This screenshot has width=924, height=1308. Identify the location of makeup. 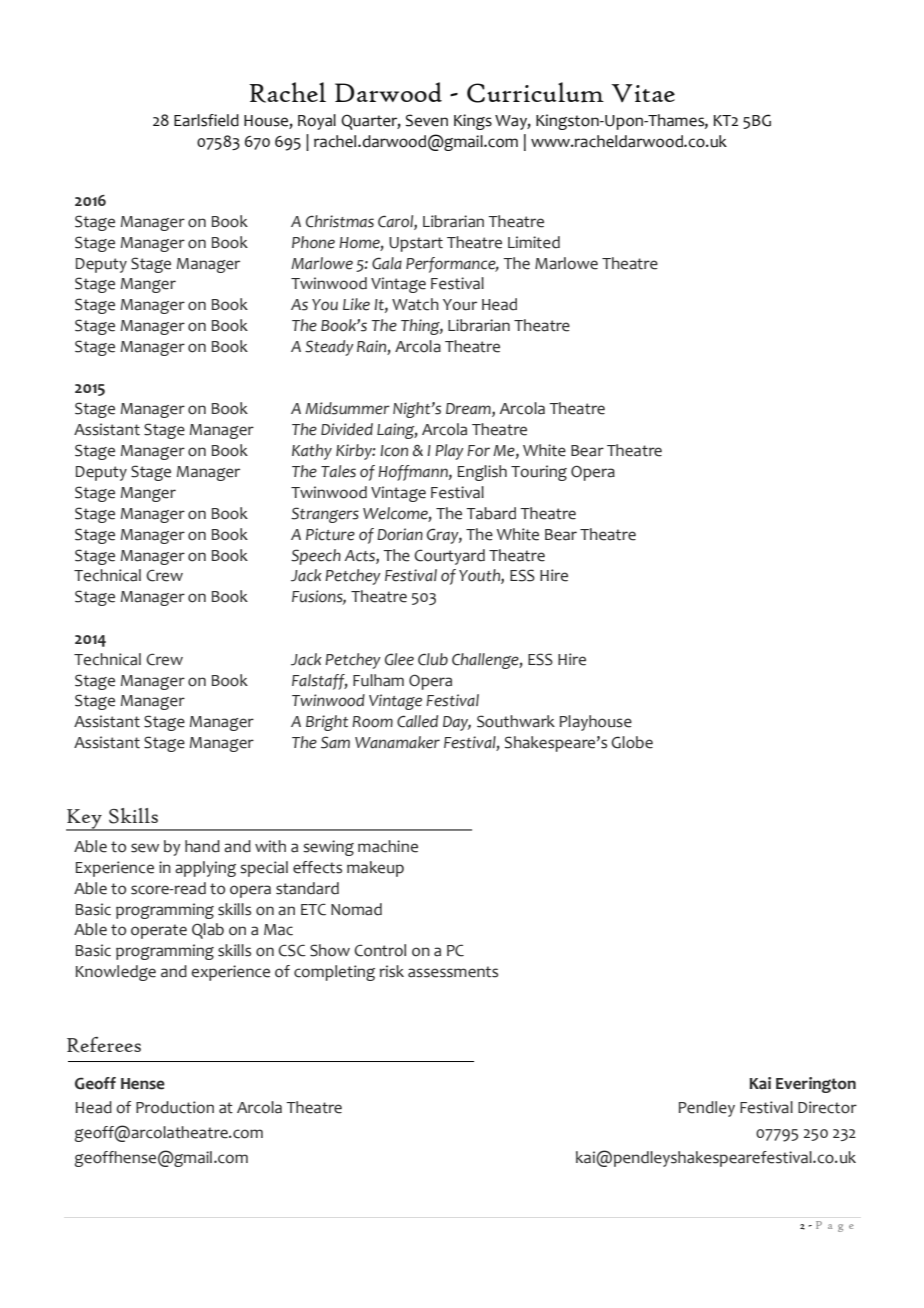
(375, 869).
